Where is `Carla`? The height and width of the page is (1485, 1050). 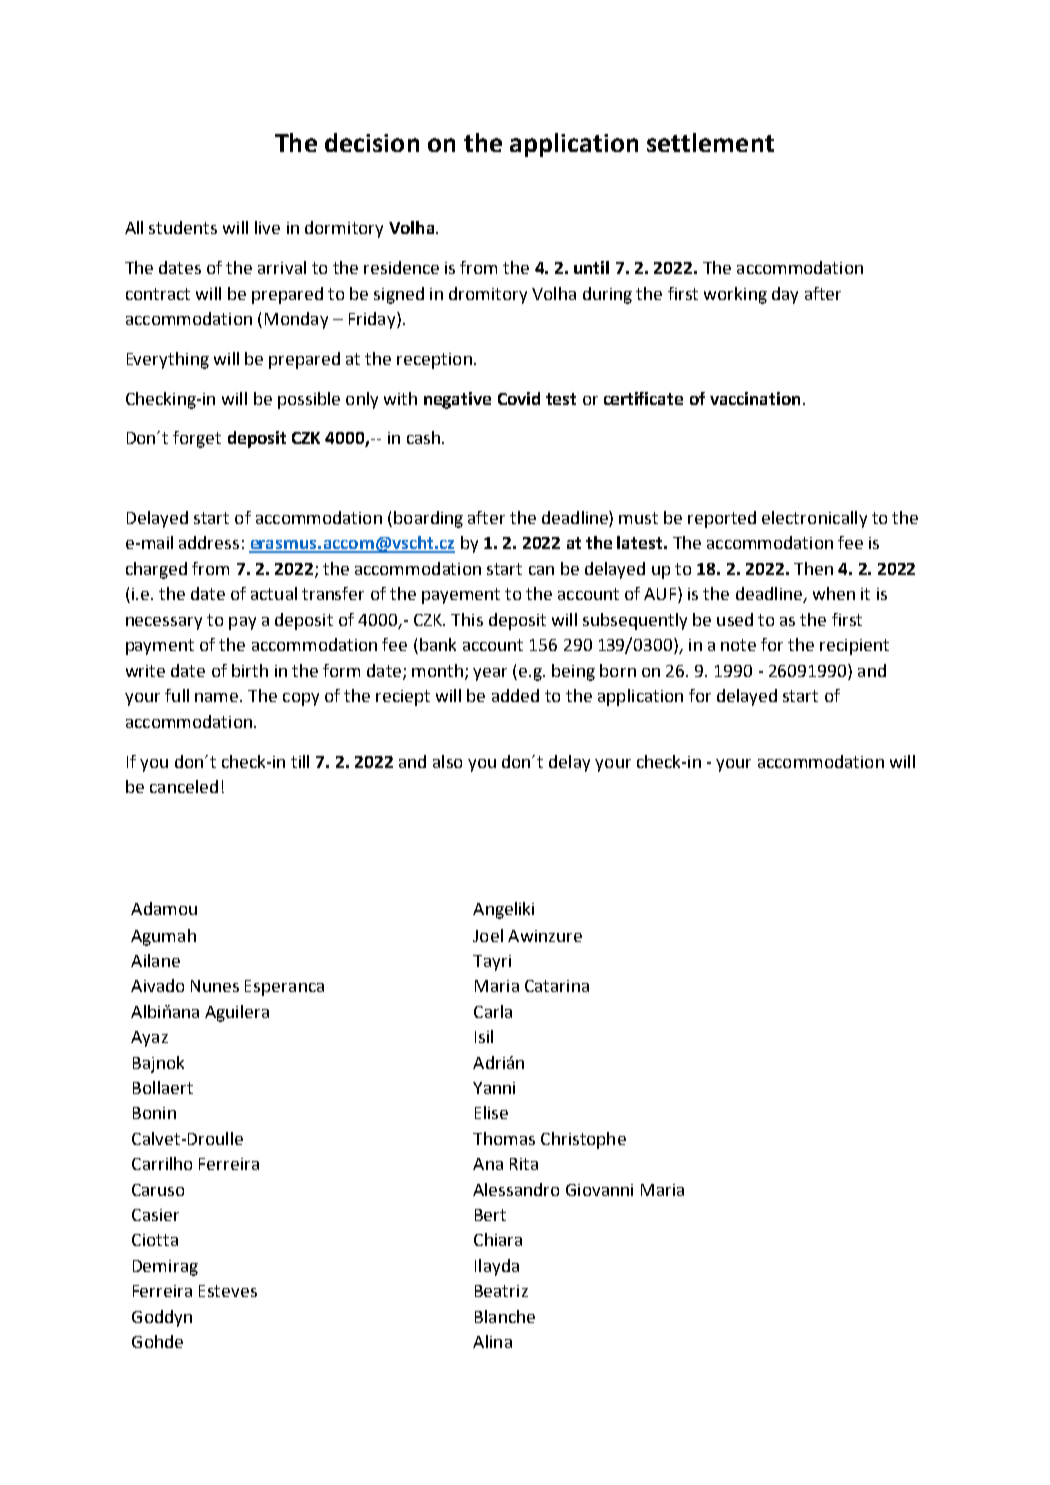 Carla is located at coordinates (493, 1011).
